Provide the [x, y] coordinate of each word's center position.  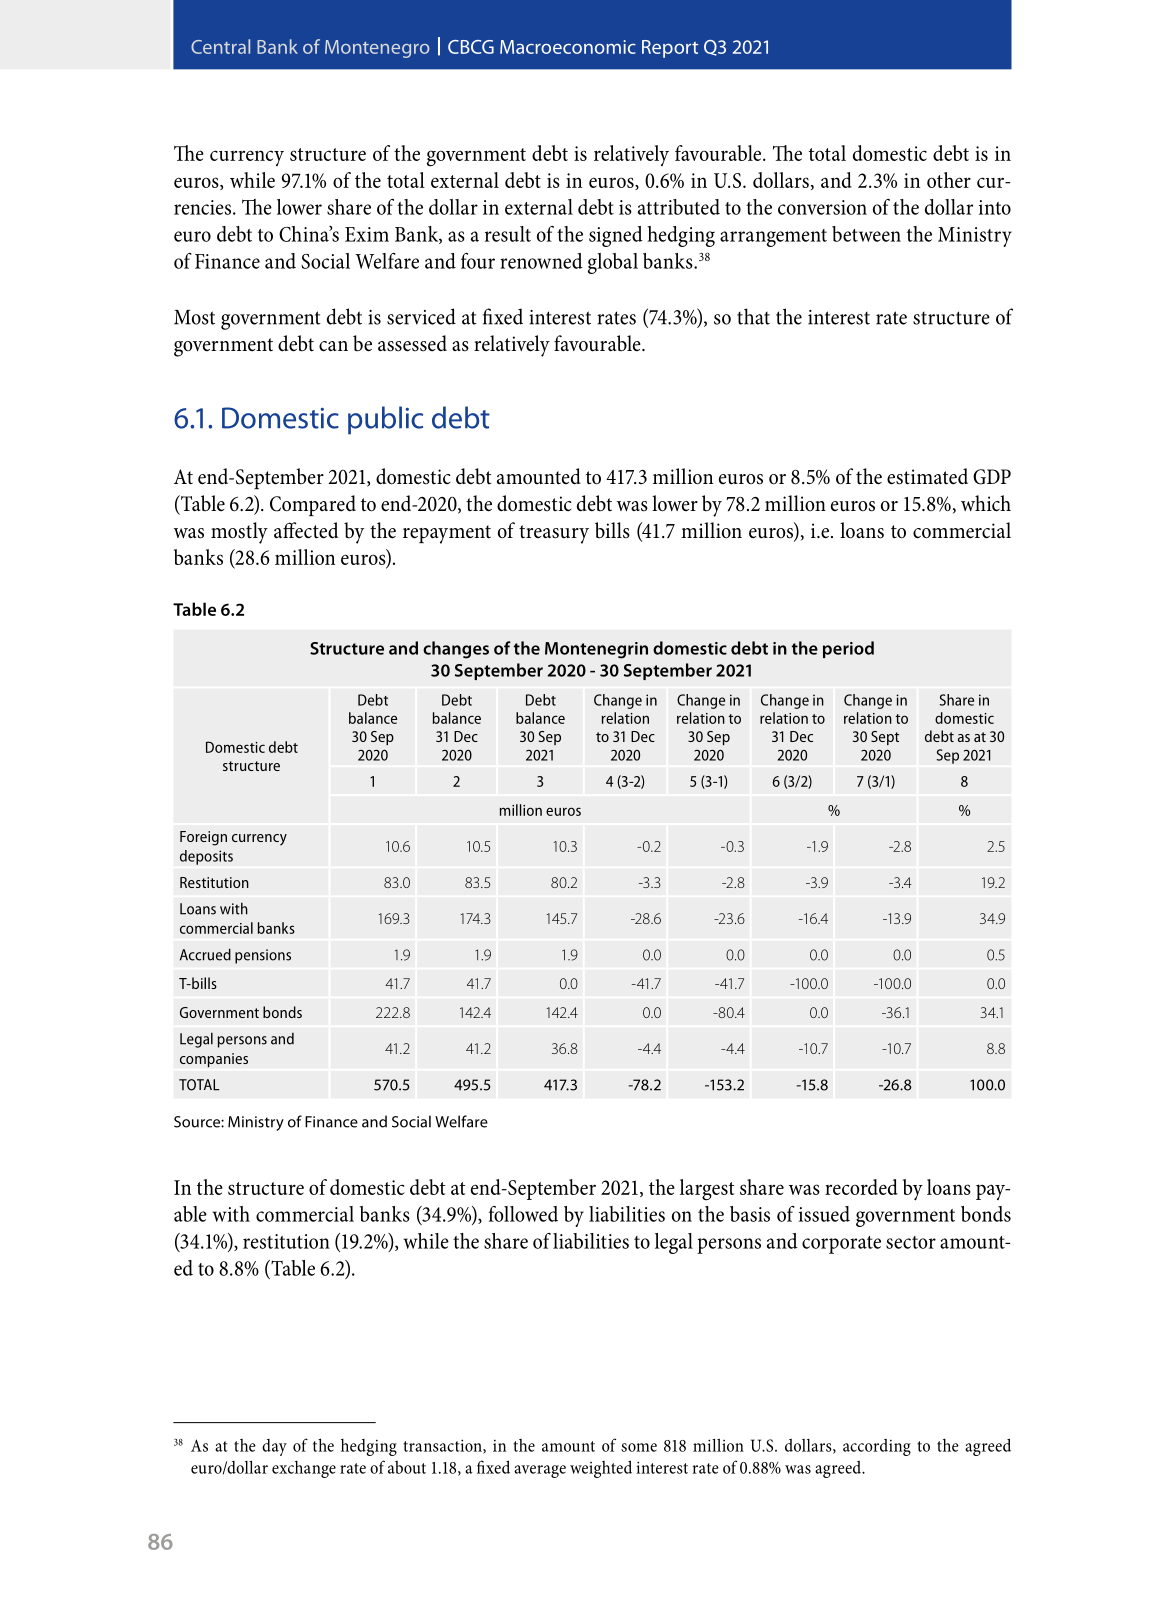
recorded [861, 1187]
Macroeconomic [568, 47]
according [877, 1447]
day [274, 1447]
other [949, 180]
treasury [554, 534]
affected [306, 530]
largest [707, 1190]
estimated [927, 476]
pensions [263, 956]
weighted [601, 1469]
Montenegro [377, 49]
